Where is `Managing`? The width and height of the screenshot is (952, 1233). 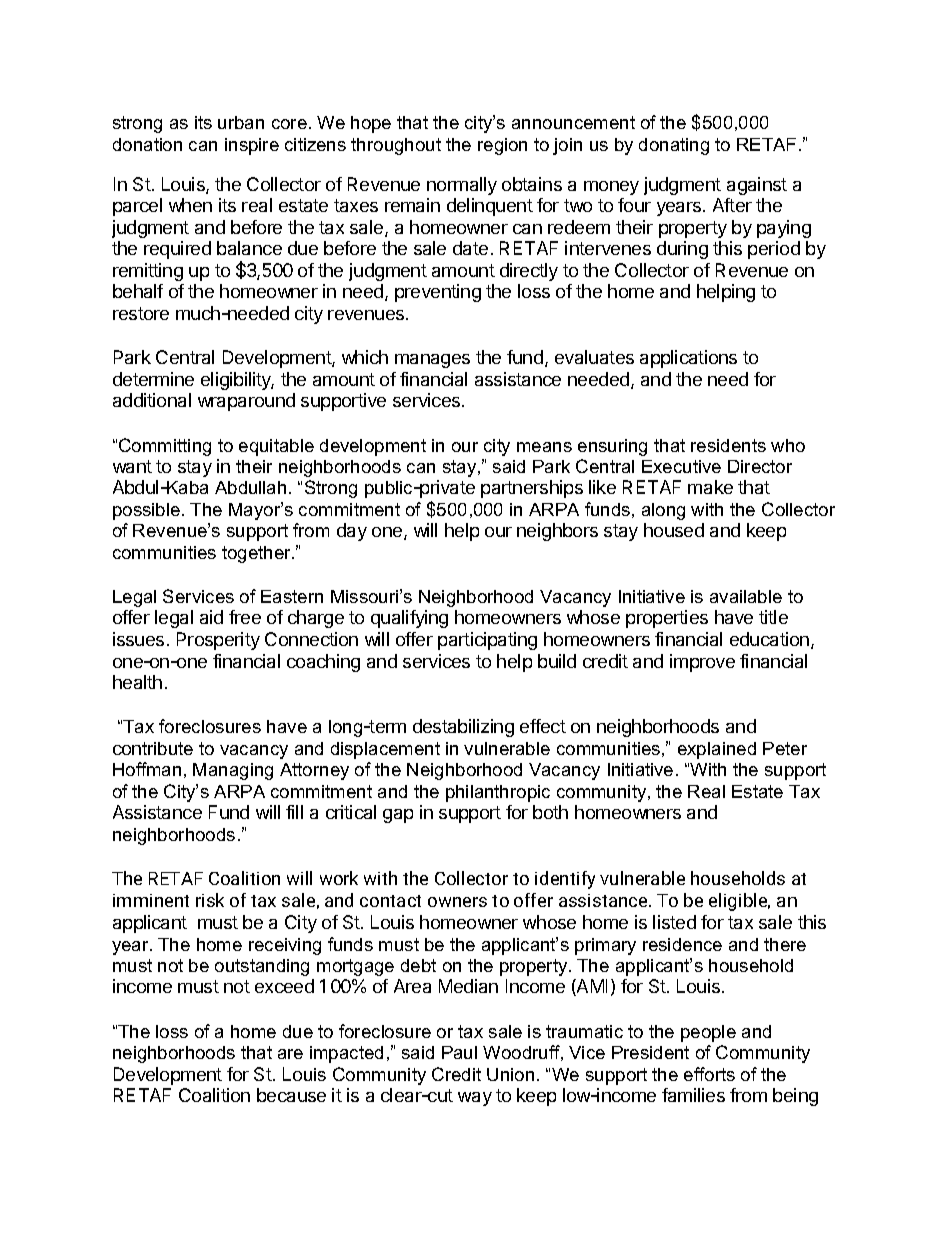 Managing is located at coordinates (233, 771).
